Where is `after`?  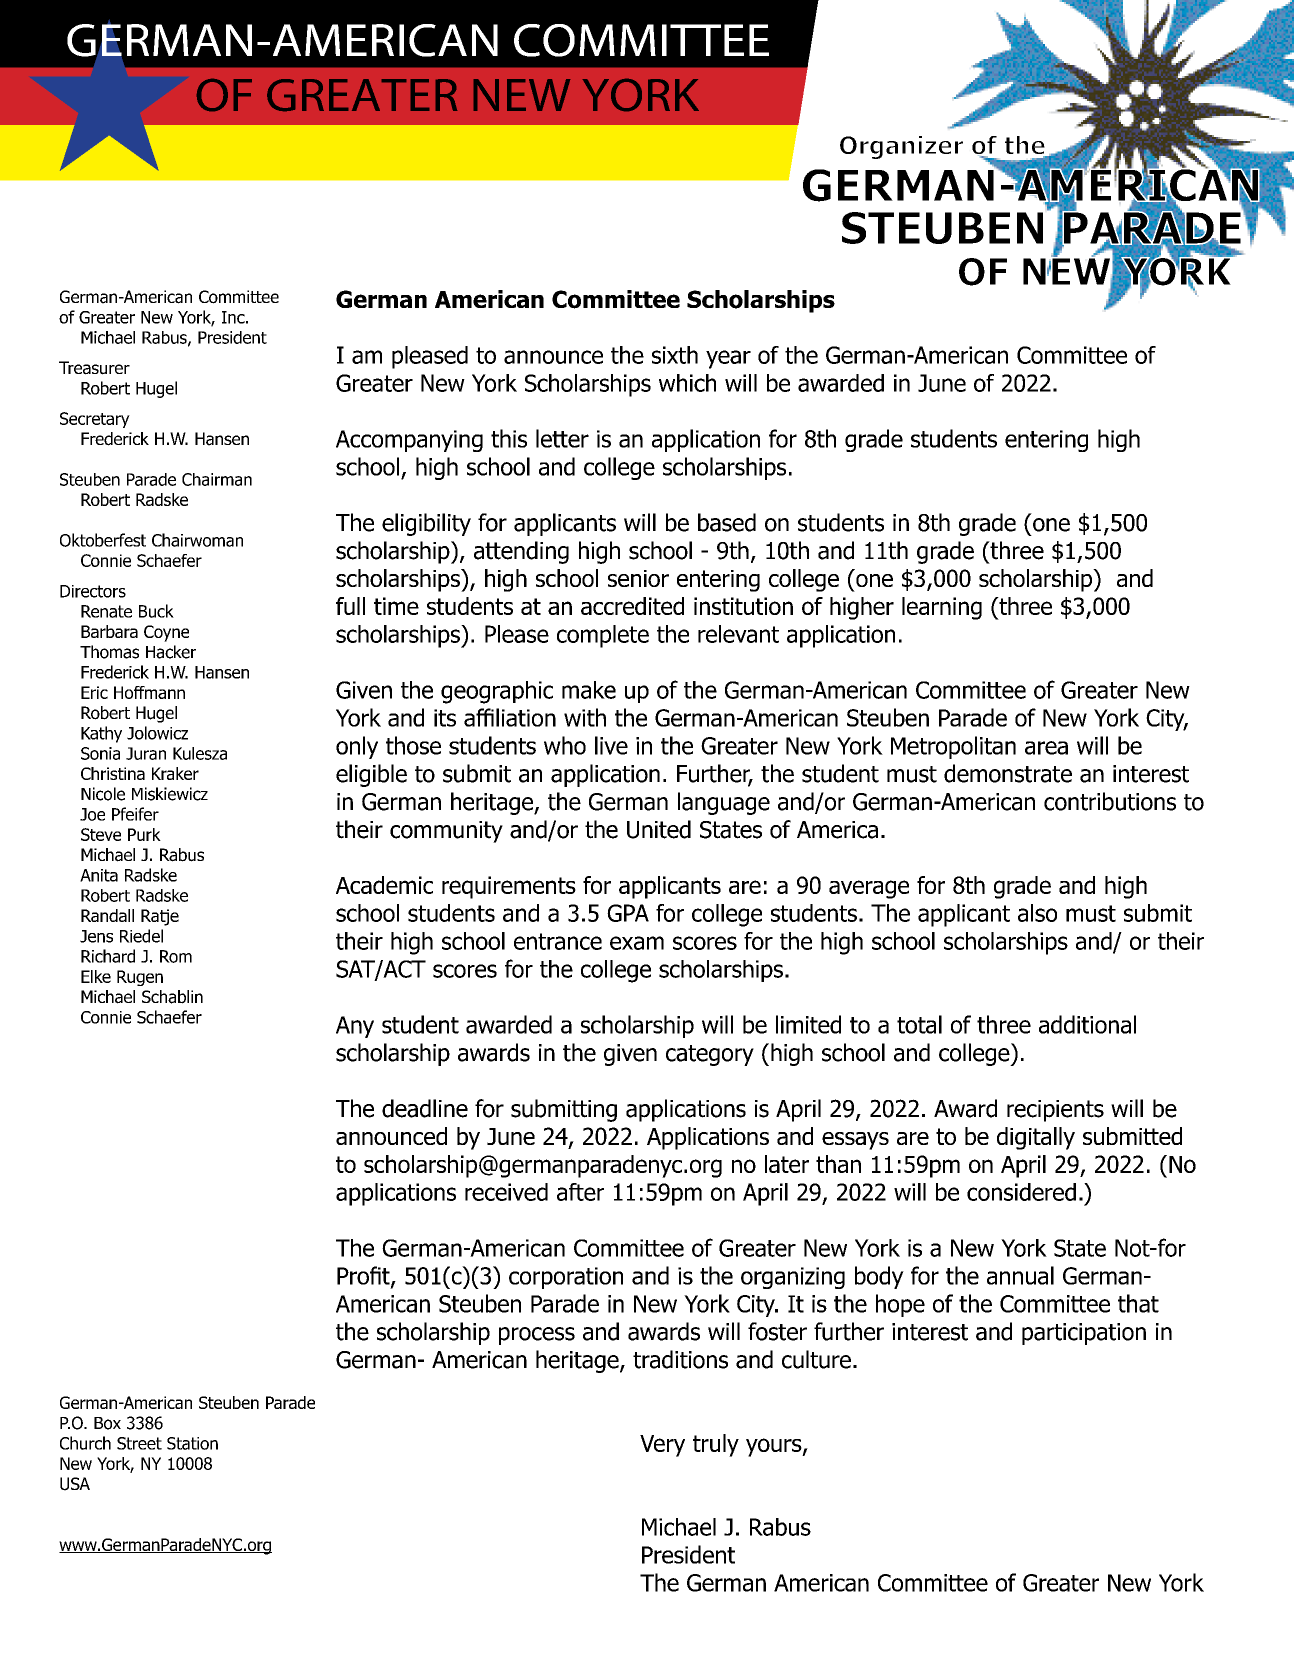 after is located at coordinates (580, 1192).
